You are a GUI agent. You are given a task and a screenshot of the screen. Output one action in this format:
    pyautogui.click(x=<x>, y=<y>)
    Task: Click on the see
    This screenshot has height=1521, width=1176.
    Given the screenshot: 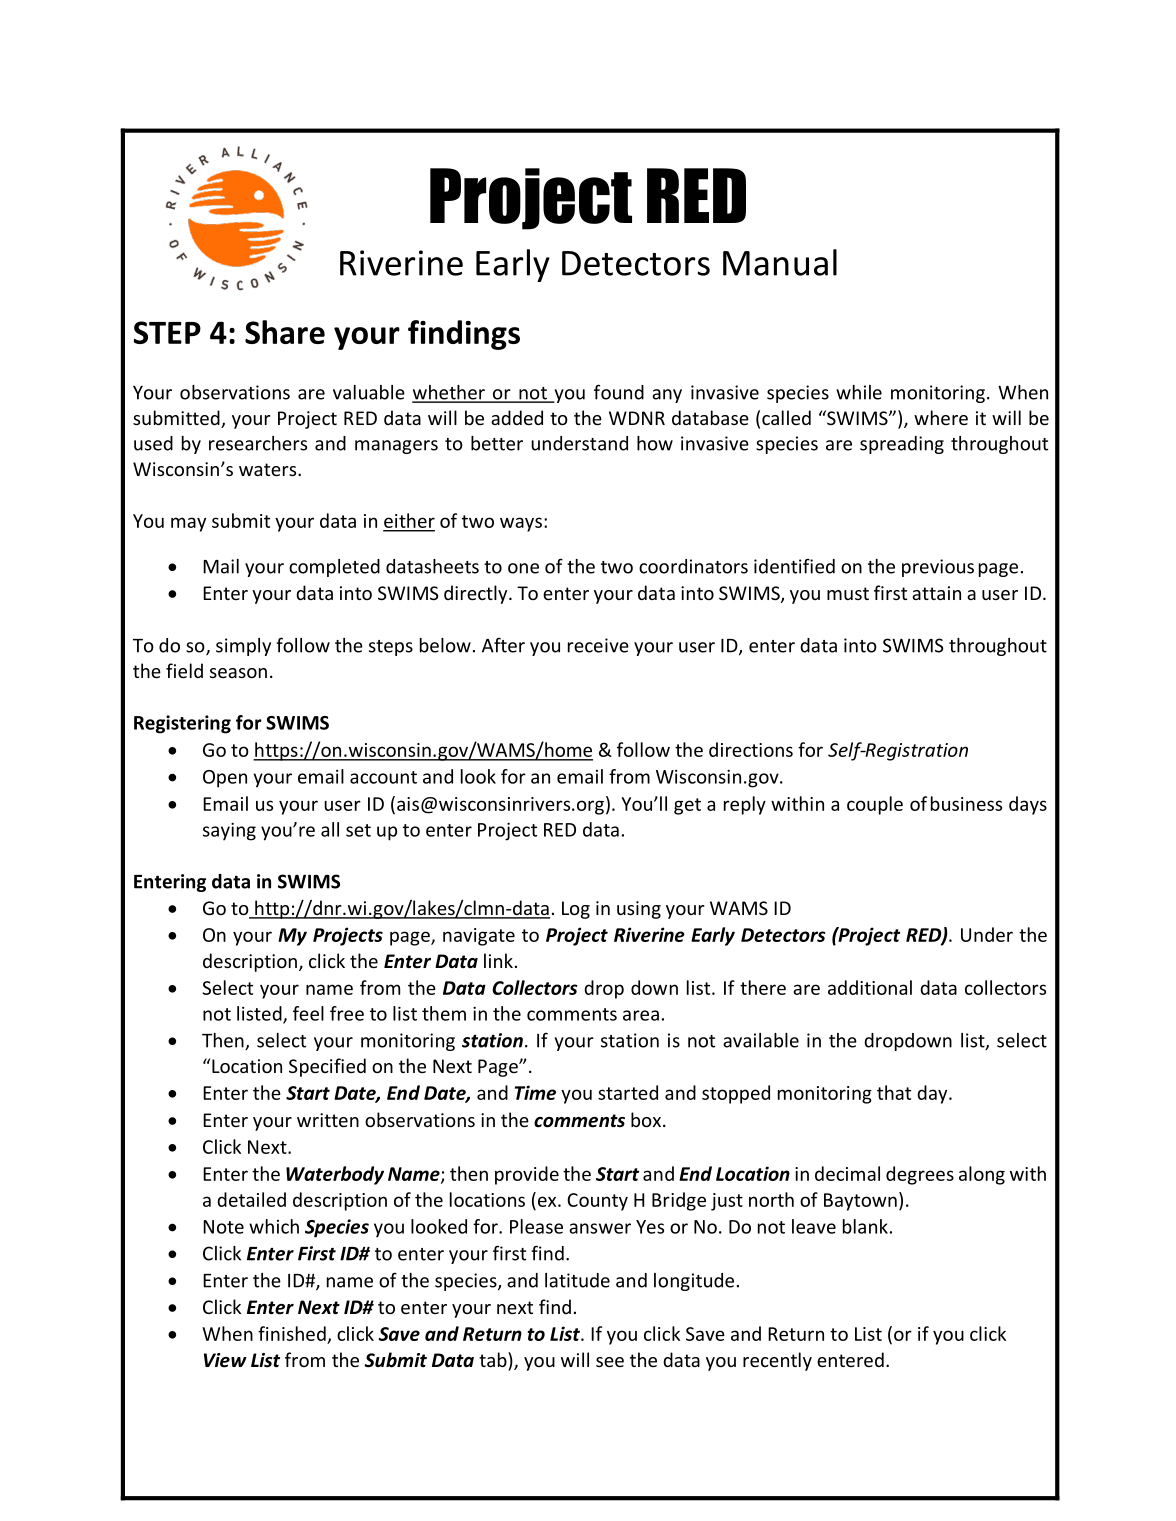 What is the action you would take?
    pyautogui.click(x=610, y=1362)
